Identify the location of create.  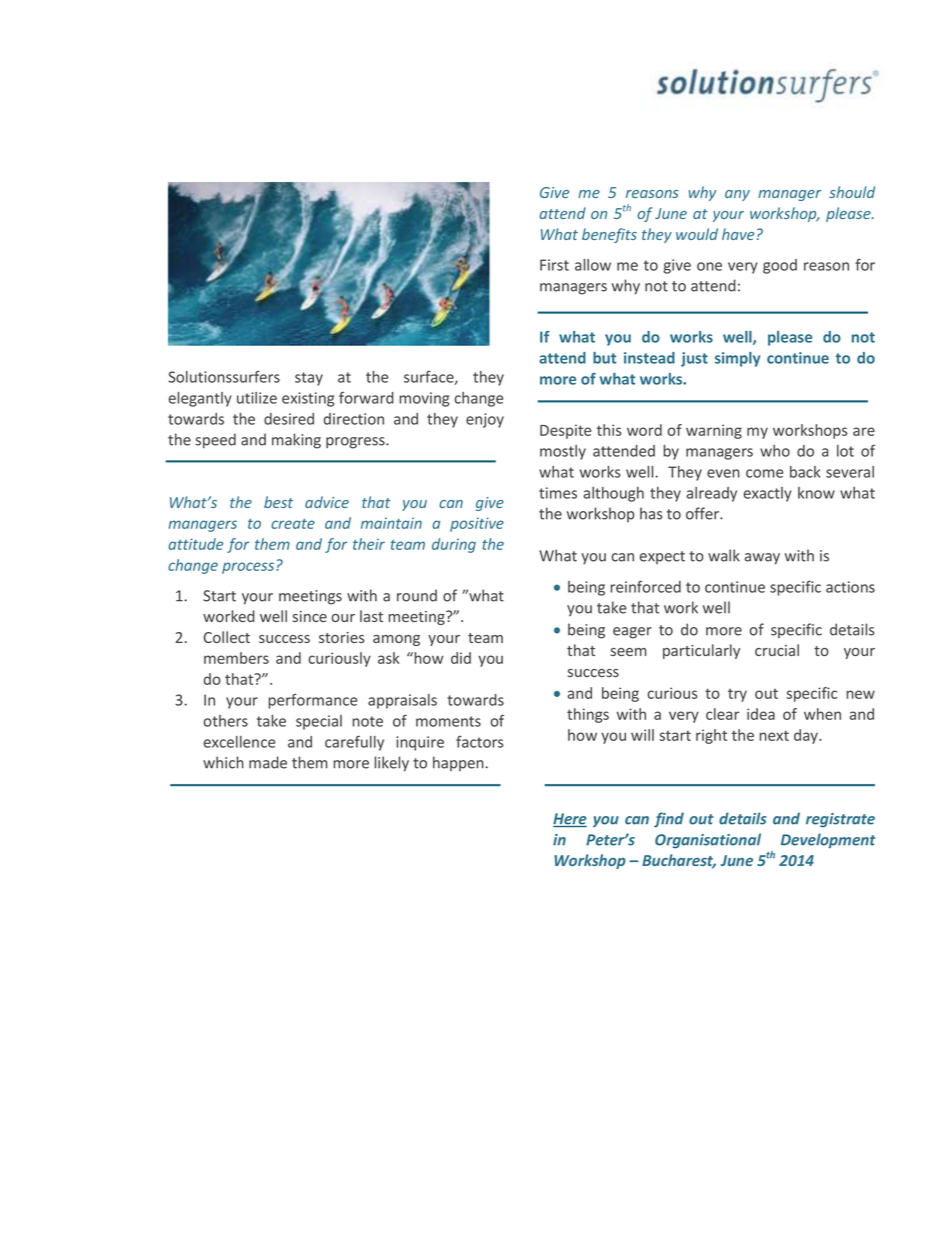
(293, 524).
